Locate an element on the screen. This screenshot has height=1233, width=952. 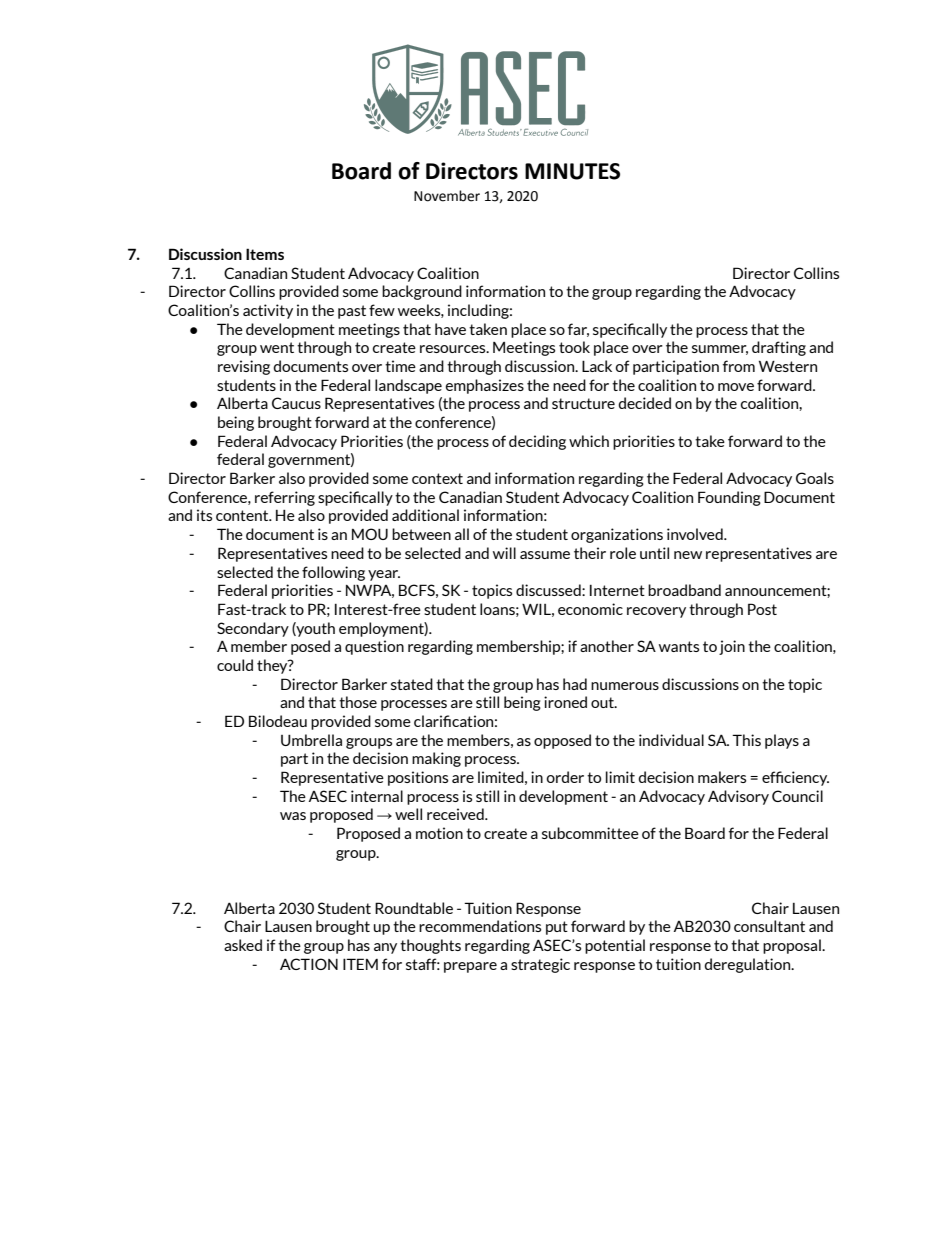
new is located at coordinates (688, 555).
